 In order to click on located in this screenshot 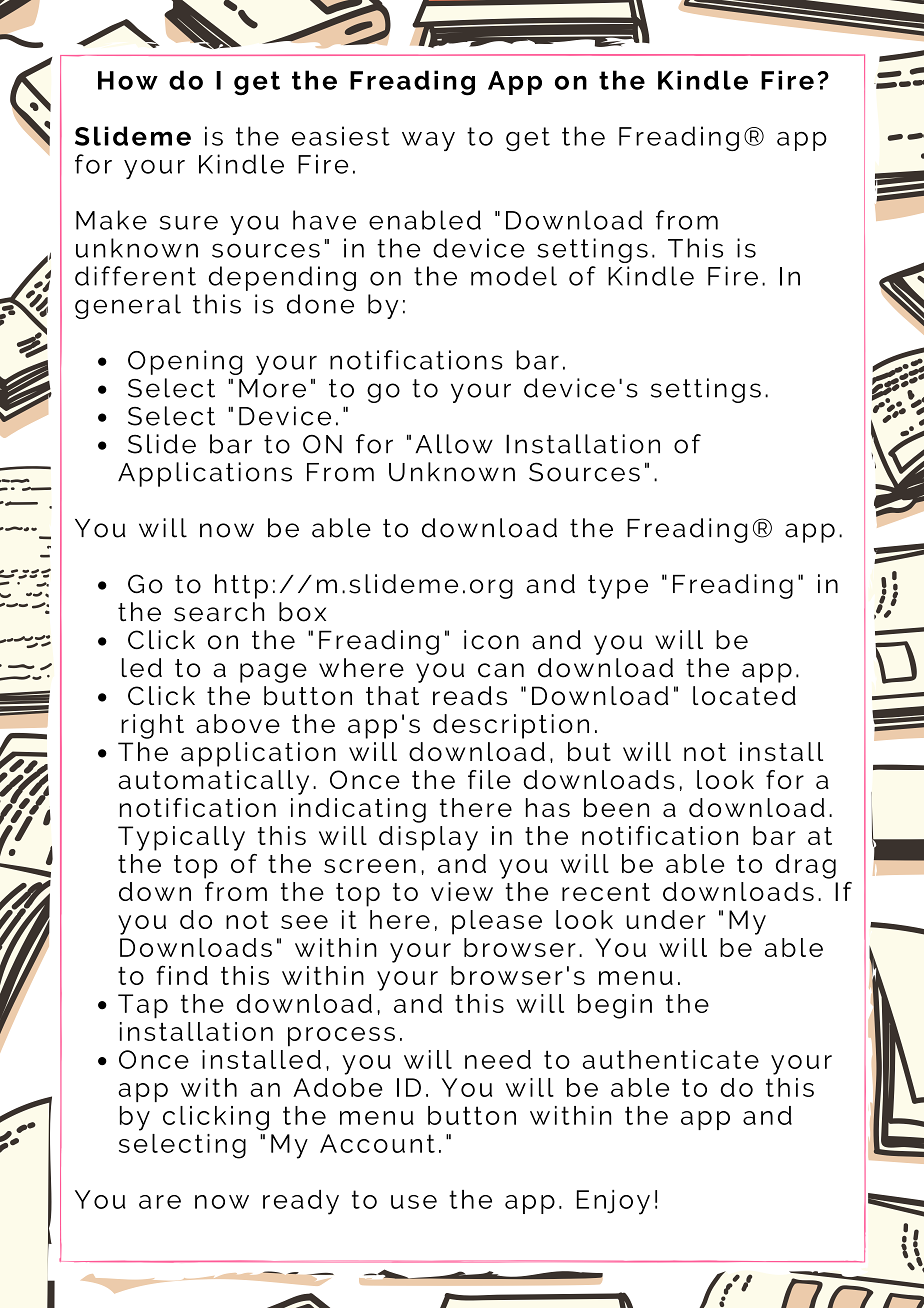, I will do `click(744, 696)`.
